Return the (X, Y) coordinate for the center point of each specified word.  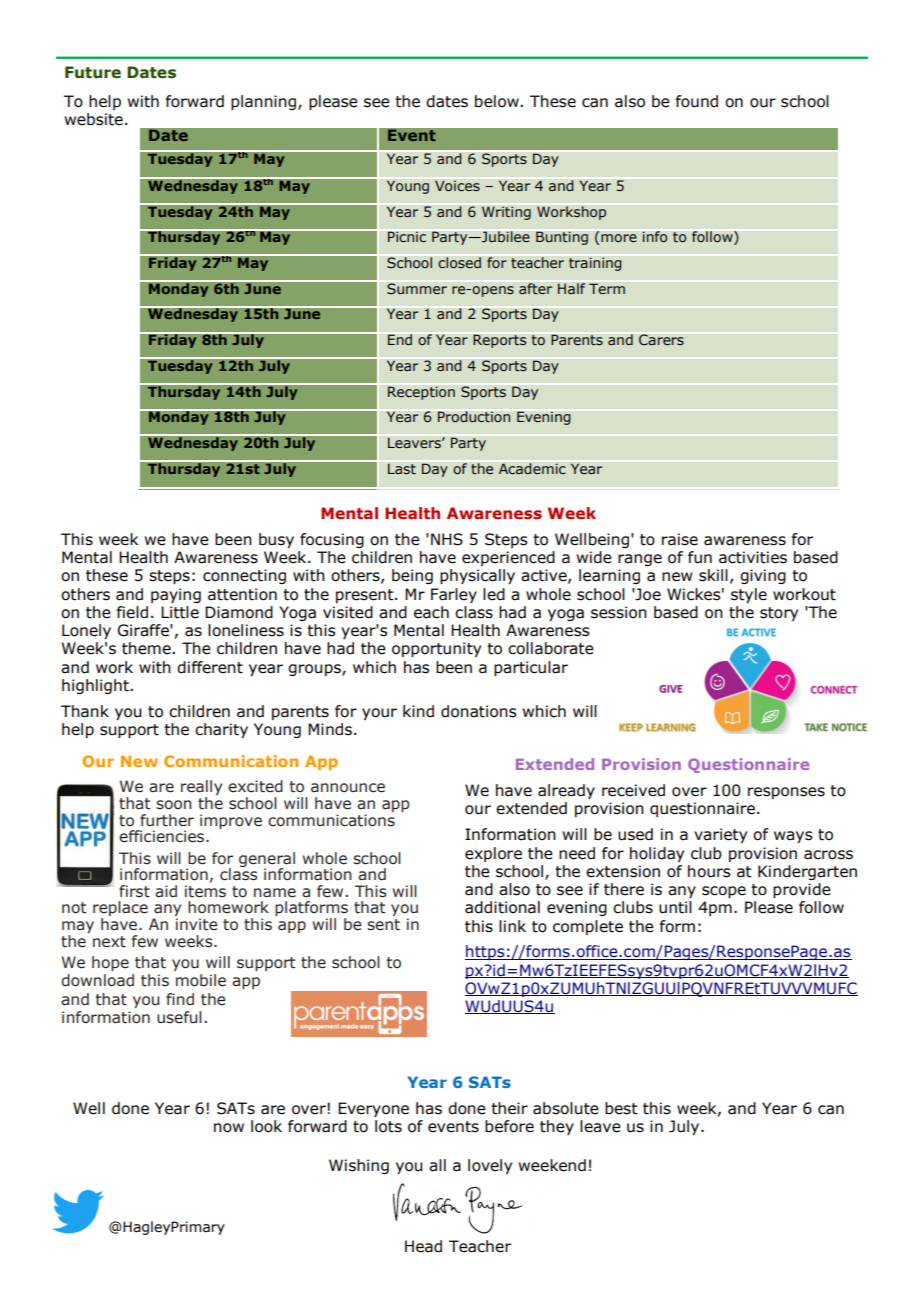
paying (176, 595)
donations (479, 711)
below (498, 101)
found (697, 101)
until (675, 907)
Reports (499, 341)
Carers (661, 339)
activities (753, 557)
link (512, 926)
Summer (417, 289)
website (93, 119)
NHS (447, 539)
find (180, 999)
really (201, 789)
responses (786, 793)
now (229, 1128)
